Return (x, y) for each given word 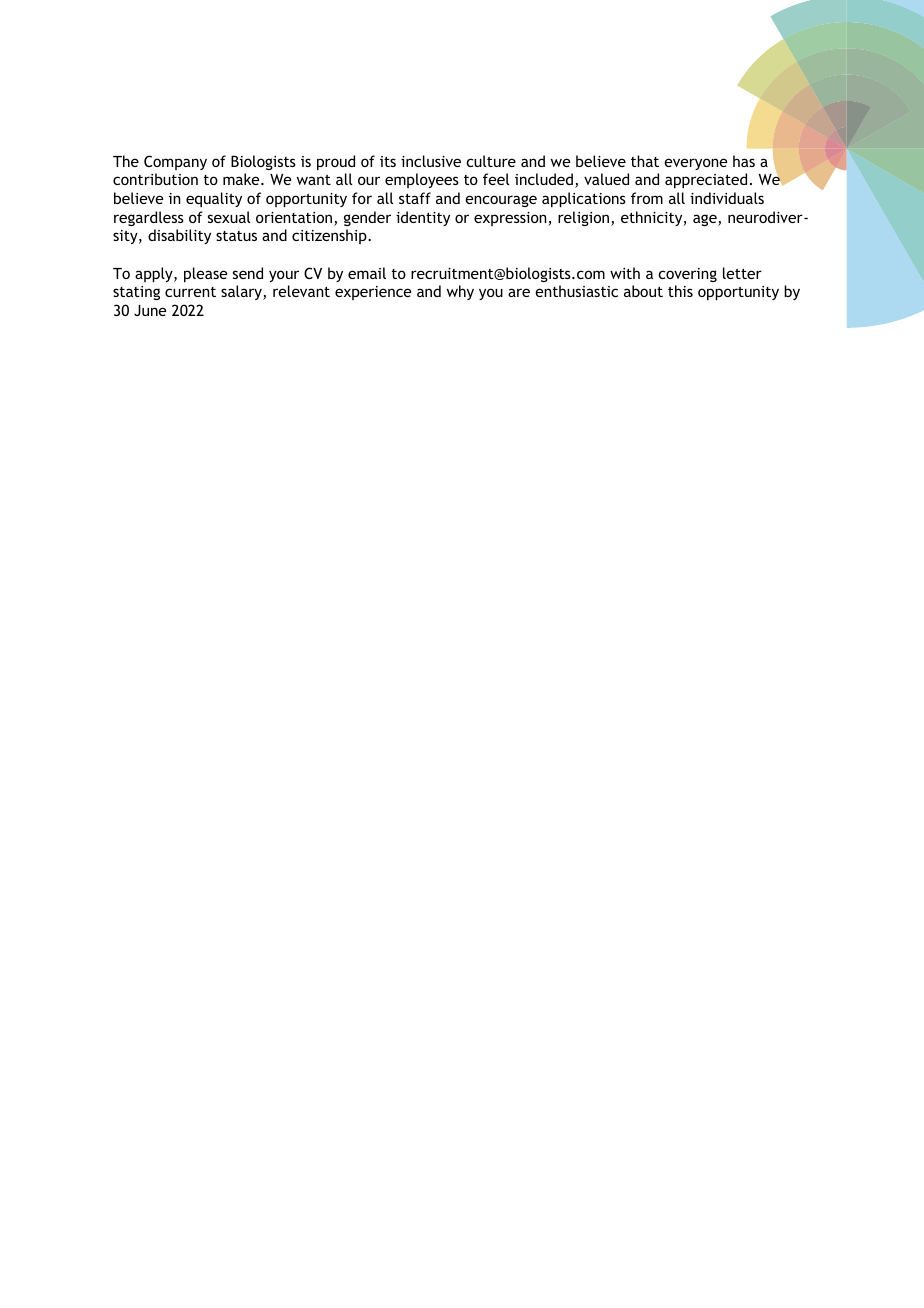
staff (415, 198)
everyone (695, 164)
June (150, 310)
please (205, 274)
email (367, 273)
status (236, 236)
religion (585, 218)
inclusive (431, 161)
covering (687, 275)
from (647, 198)
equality (214, 199)
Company (175, 162)
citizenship (330, 236)
